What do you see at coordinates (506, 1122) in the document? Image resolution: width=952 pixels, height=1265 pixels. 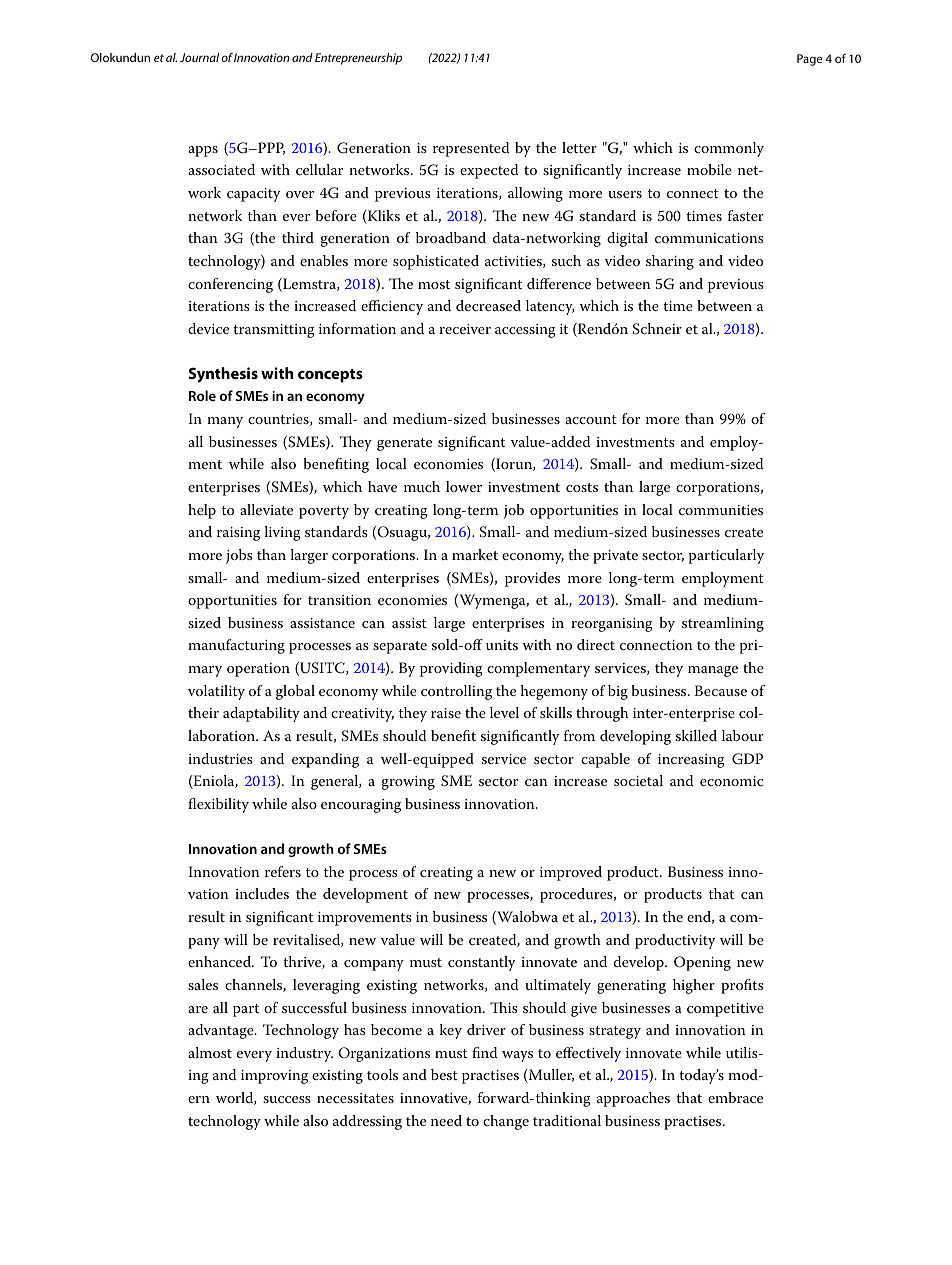 I see `change` at bounding box center [506, 1122].
